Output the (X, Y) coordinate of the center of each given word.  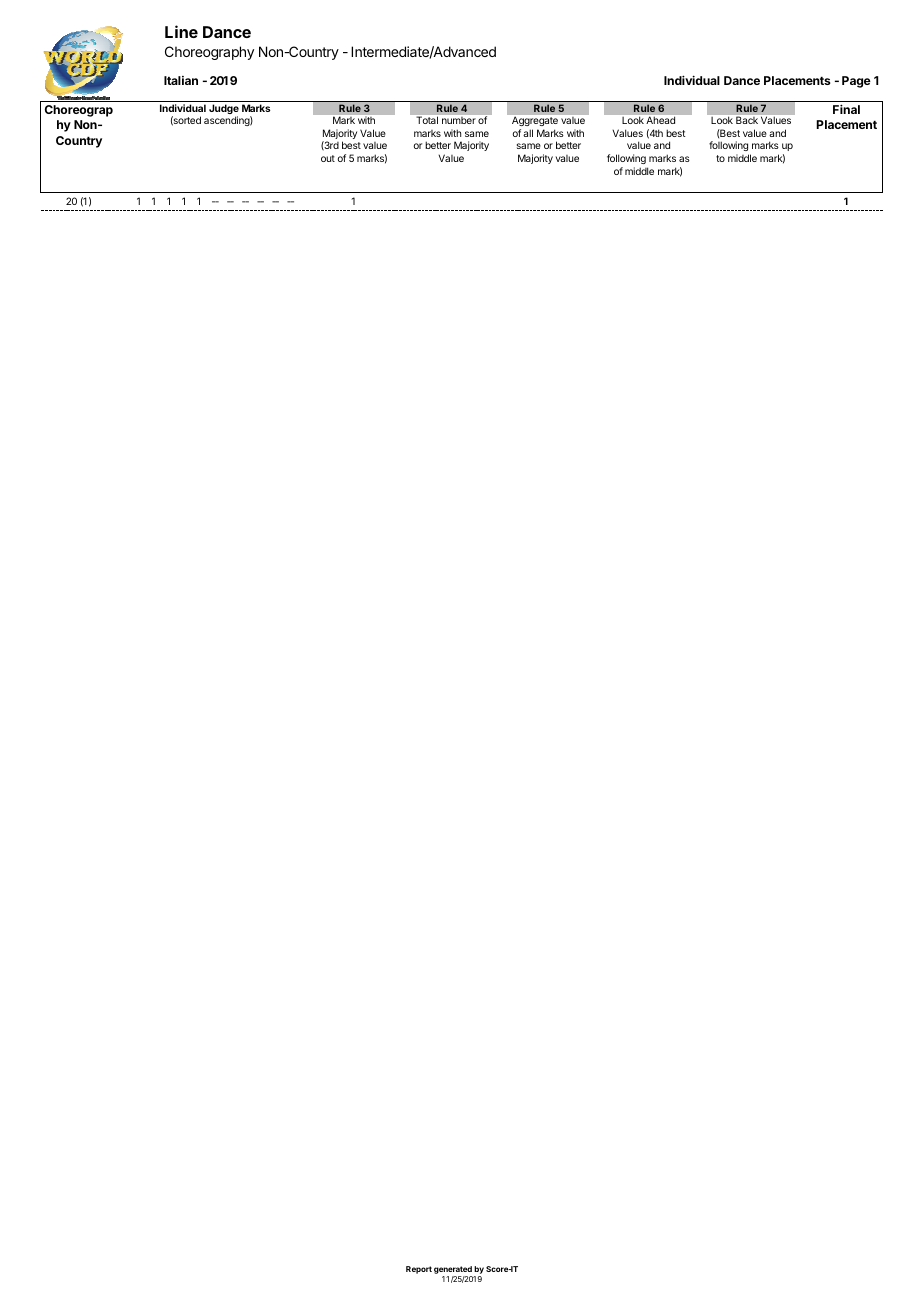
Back (747, 120)
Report (419, 1270)
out (328, 158)
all (528, 133)
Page (856, 82)
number (458, 120)
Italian (181, 80)
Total (427, 120)
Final (846, 109)
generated (453, 1270)
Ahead (660, 120)
